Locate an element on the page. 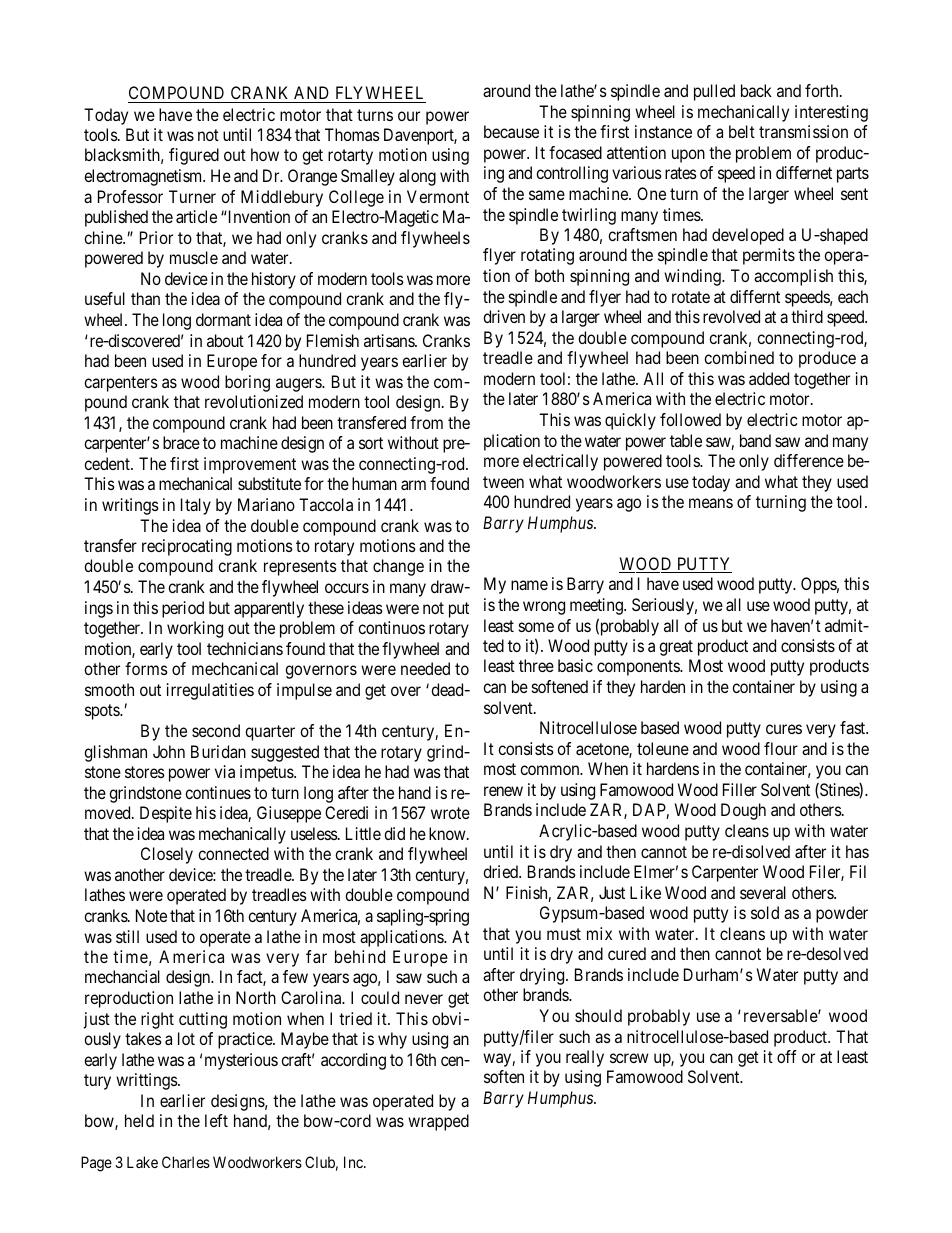  off is located at coordinates (787, 1056).
